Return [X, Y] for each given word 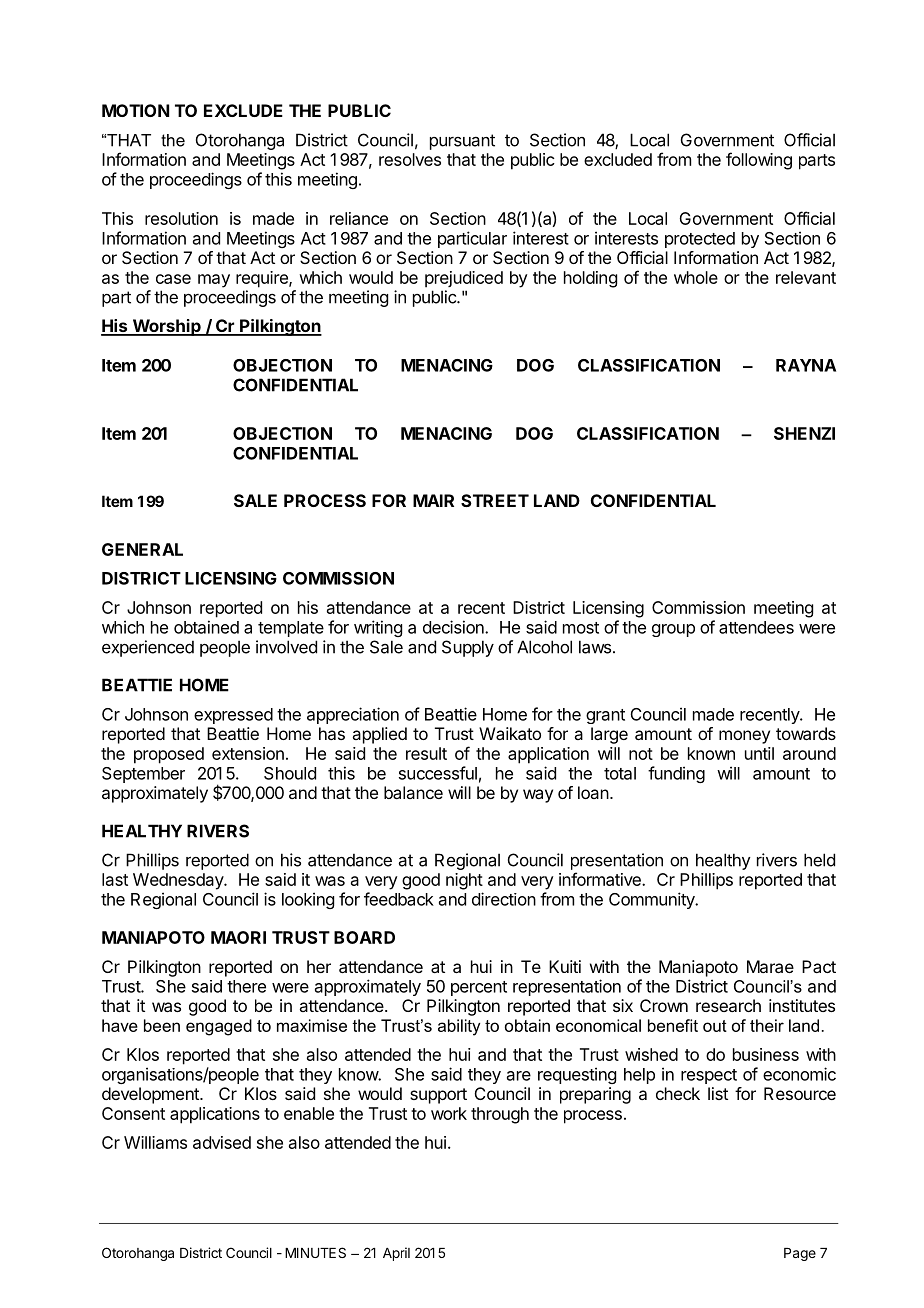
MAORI [238, 937]
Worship [166, 327]
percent [479, 988]
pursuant [462, 142]
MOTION [135, 110]
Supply [468, 648]
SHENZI [804, 433]
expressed [233, 716]
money [744, 737]
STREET [495, 500]
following [759, 161]
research [728, 1005]
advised [222, 1142]
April [396, 1254]
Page [800, 1254]
